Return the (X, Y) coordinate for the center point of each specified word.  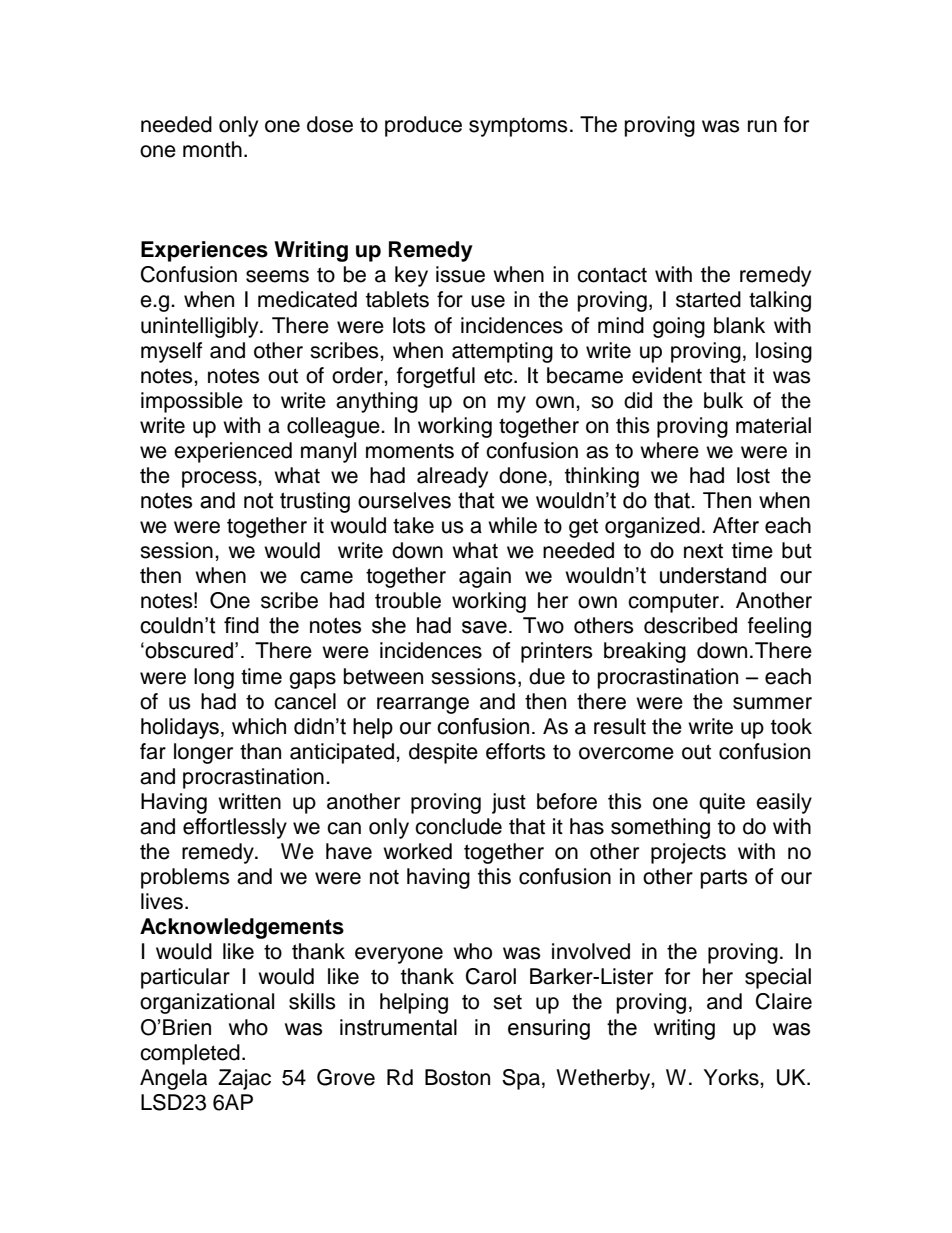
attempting (502, 352)
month (212, 149)
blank (739, 325)
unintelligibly (201, 327)
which (259, 726)
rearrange (423, 705)
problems (185, 878)
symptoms (518, 127)
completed (190, 1054)
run (762, 126)
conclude (458, 826)
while (512, 525)
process (220, 479)
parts (724, 879)
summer (772, 703)
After (736, 525)
